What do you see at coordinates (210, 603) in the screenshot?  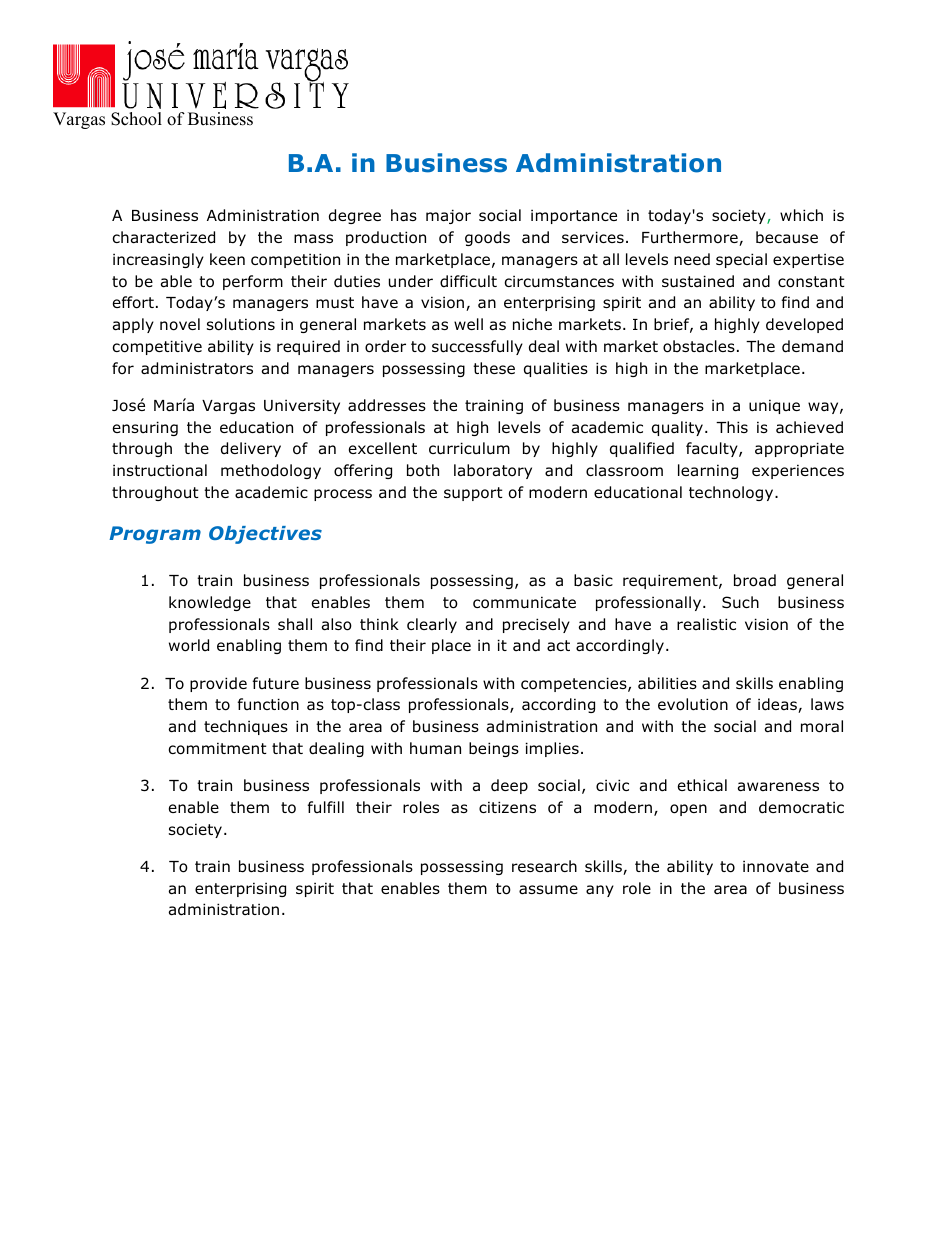 I see `knowledge` at bounding box center [210, 603].
